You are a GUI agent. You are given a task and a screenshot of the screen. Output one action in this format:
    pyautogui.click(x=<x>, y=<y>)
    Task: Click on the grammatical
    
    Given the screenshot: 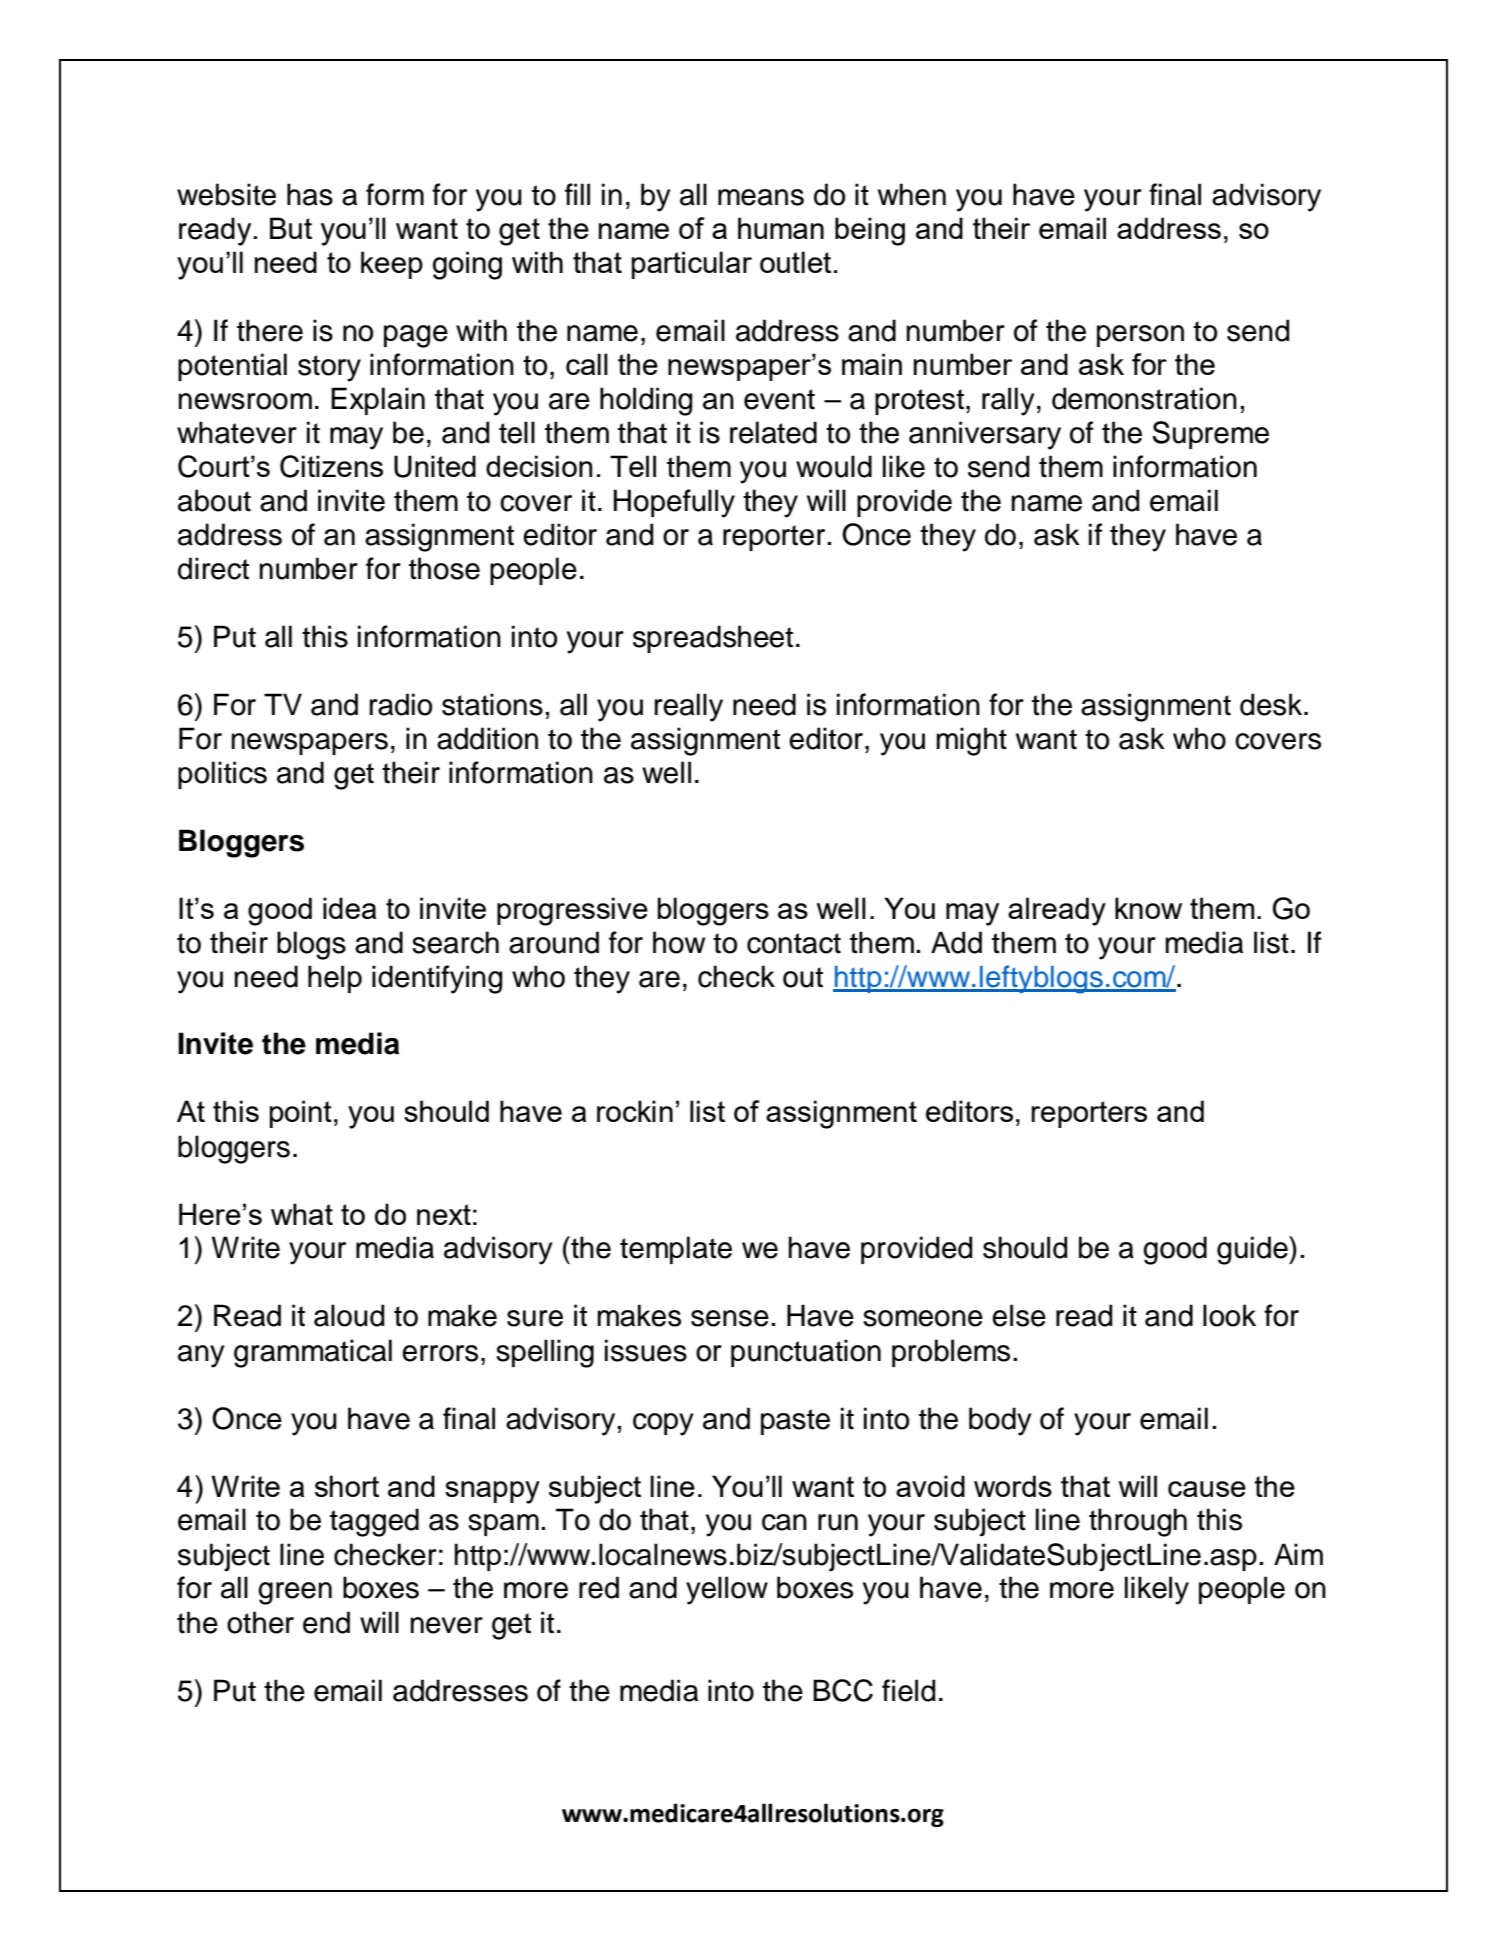 What is the action you would take?
    pyautogui.click(x=313, y=1353)
